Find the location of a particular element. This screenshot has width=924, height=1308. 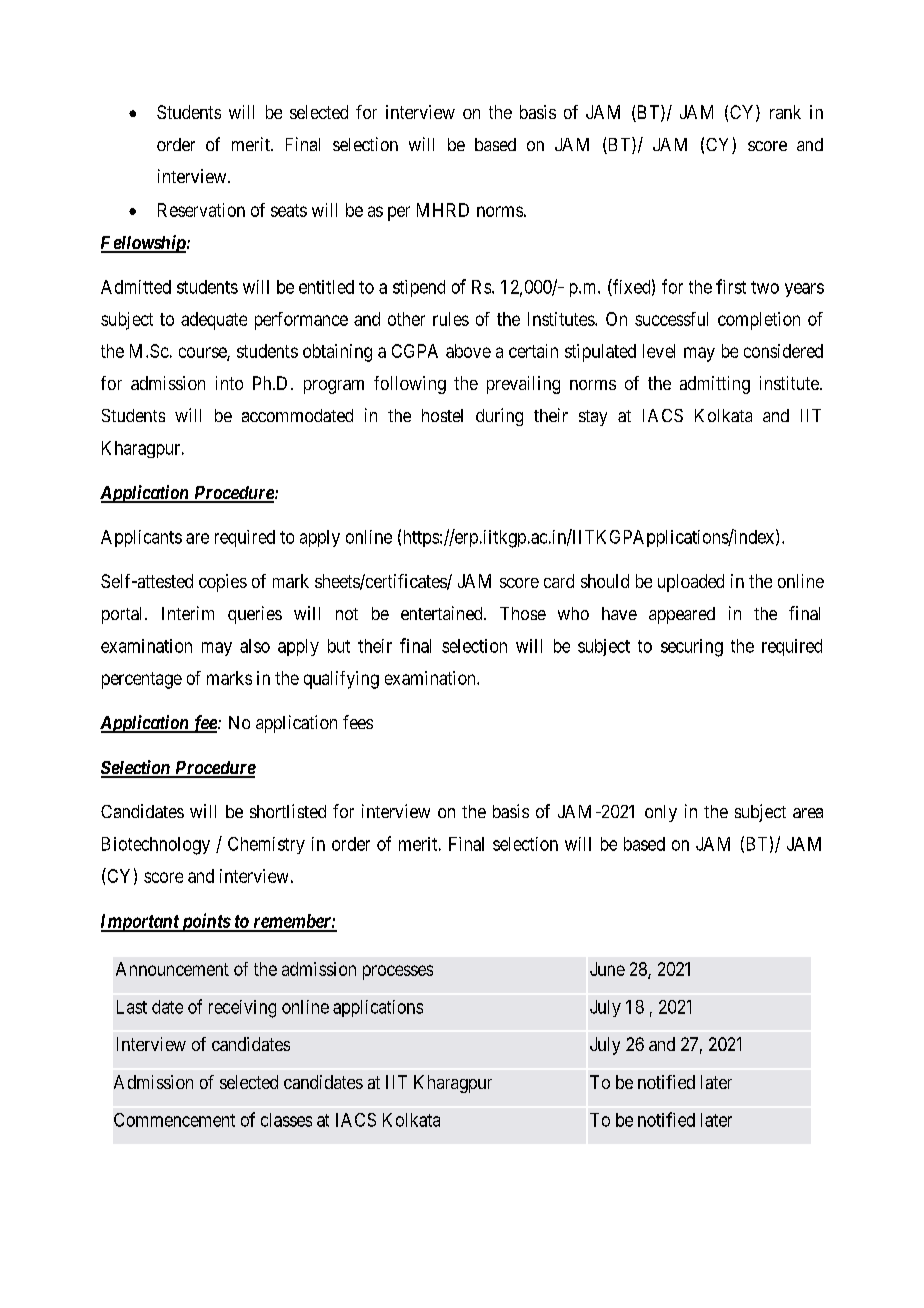

June is located at coordinates (607, 969).
